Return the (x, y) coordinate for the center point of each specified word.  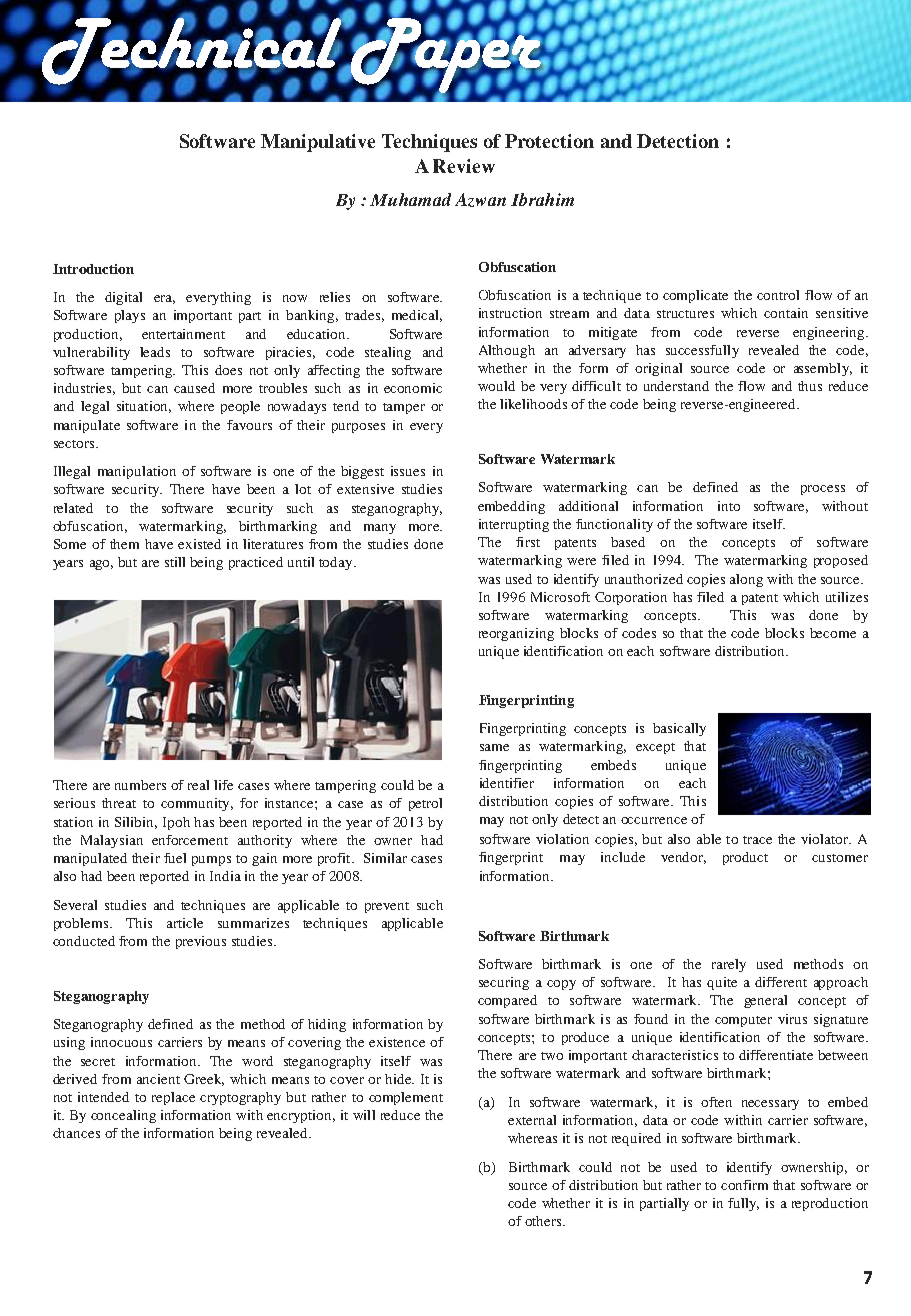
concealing (123, 1116)
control (778, 295)
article (185, 923)
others (544, 1221)
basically (679, 729)
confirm (744, 1185)
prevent (387, 907)
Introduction (93, 269)
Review (464, 166)
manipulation (137, 472)
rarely (729, 965)
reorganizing (516, 634)
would (496, 386)
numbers (140, 785)
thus (810, 386)
